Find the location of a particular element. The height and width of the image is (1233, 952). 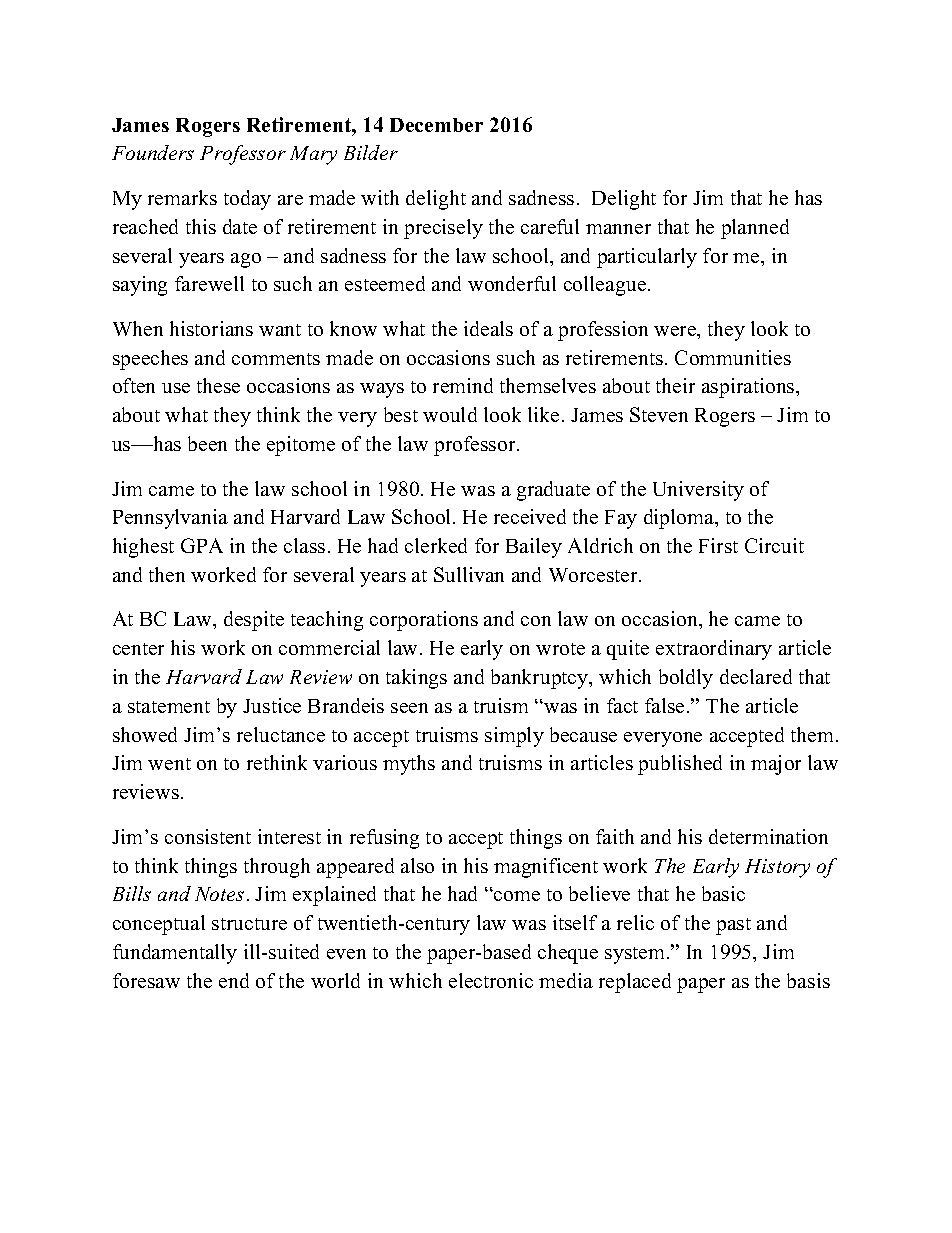

GPA is located at coordinates (202, 545).
